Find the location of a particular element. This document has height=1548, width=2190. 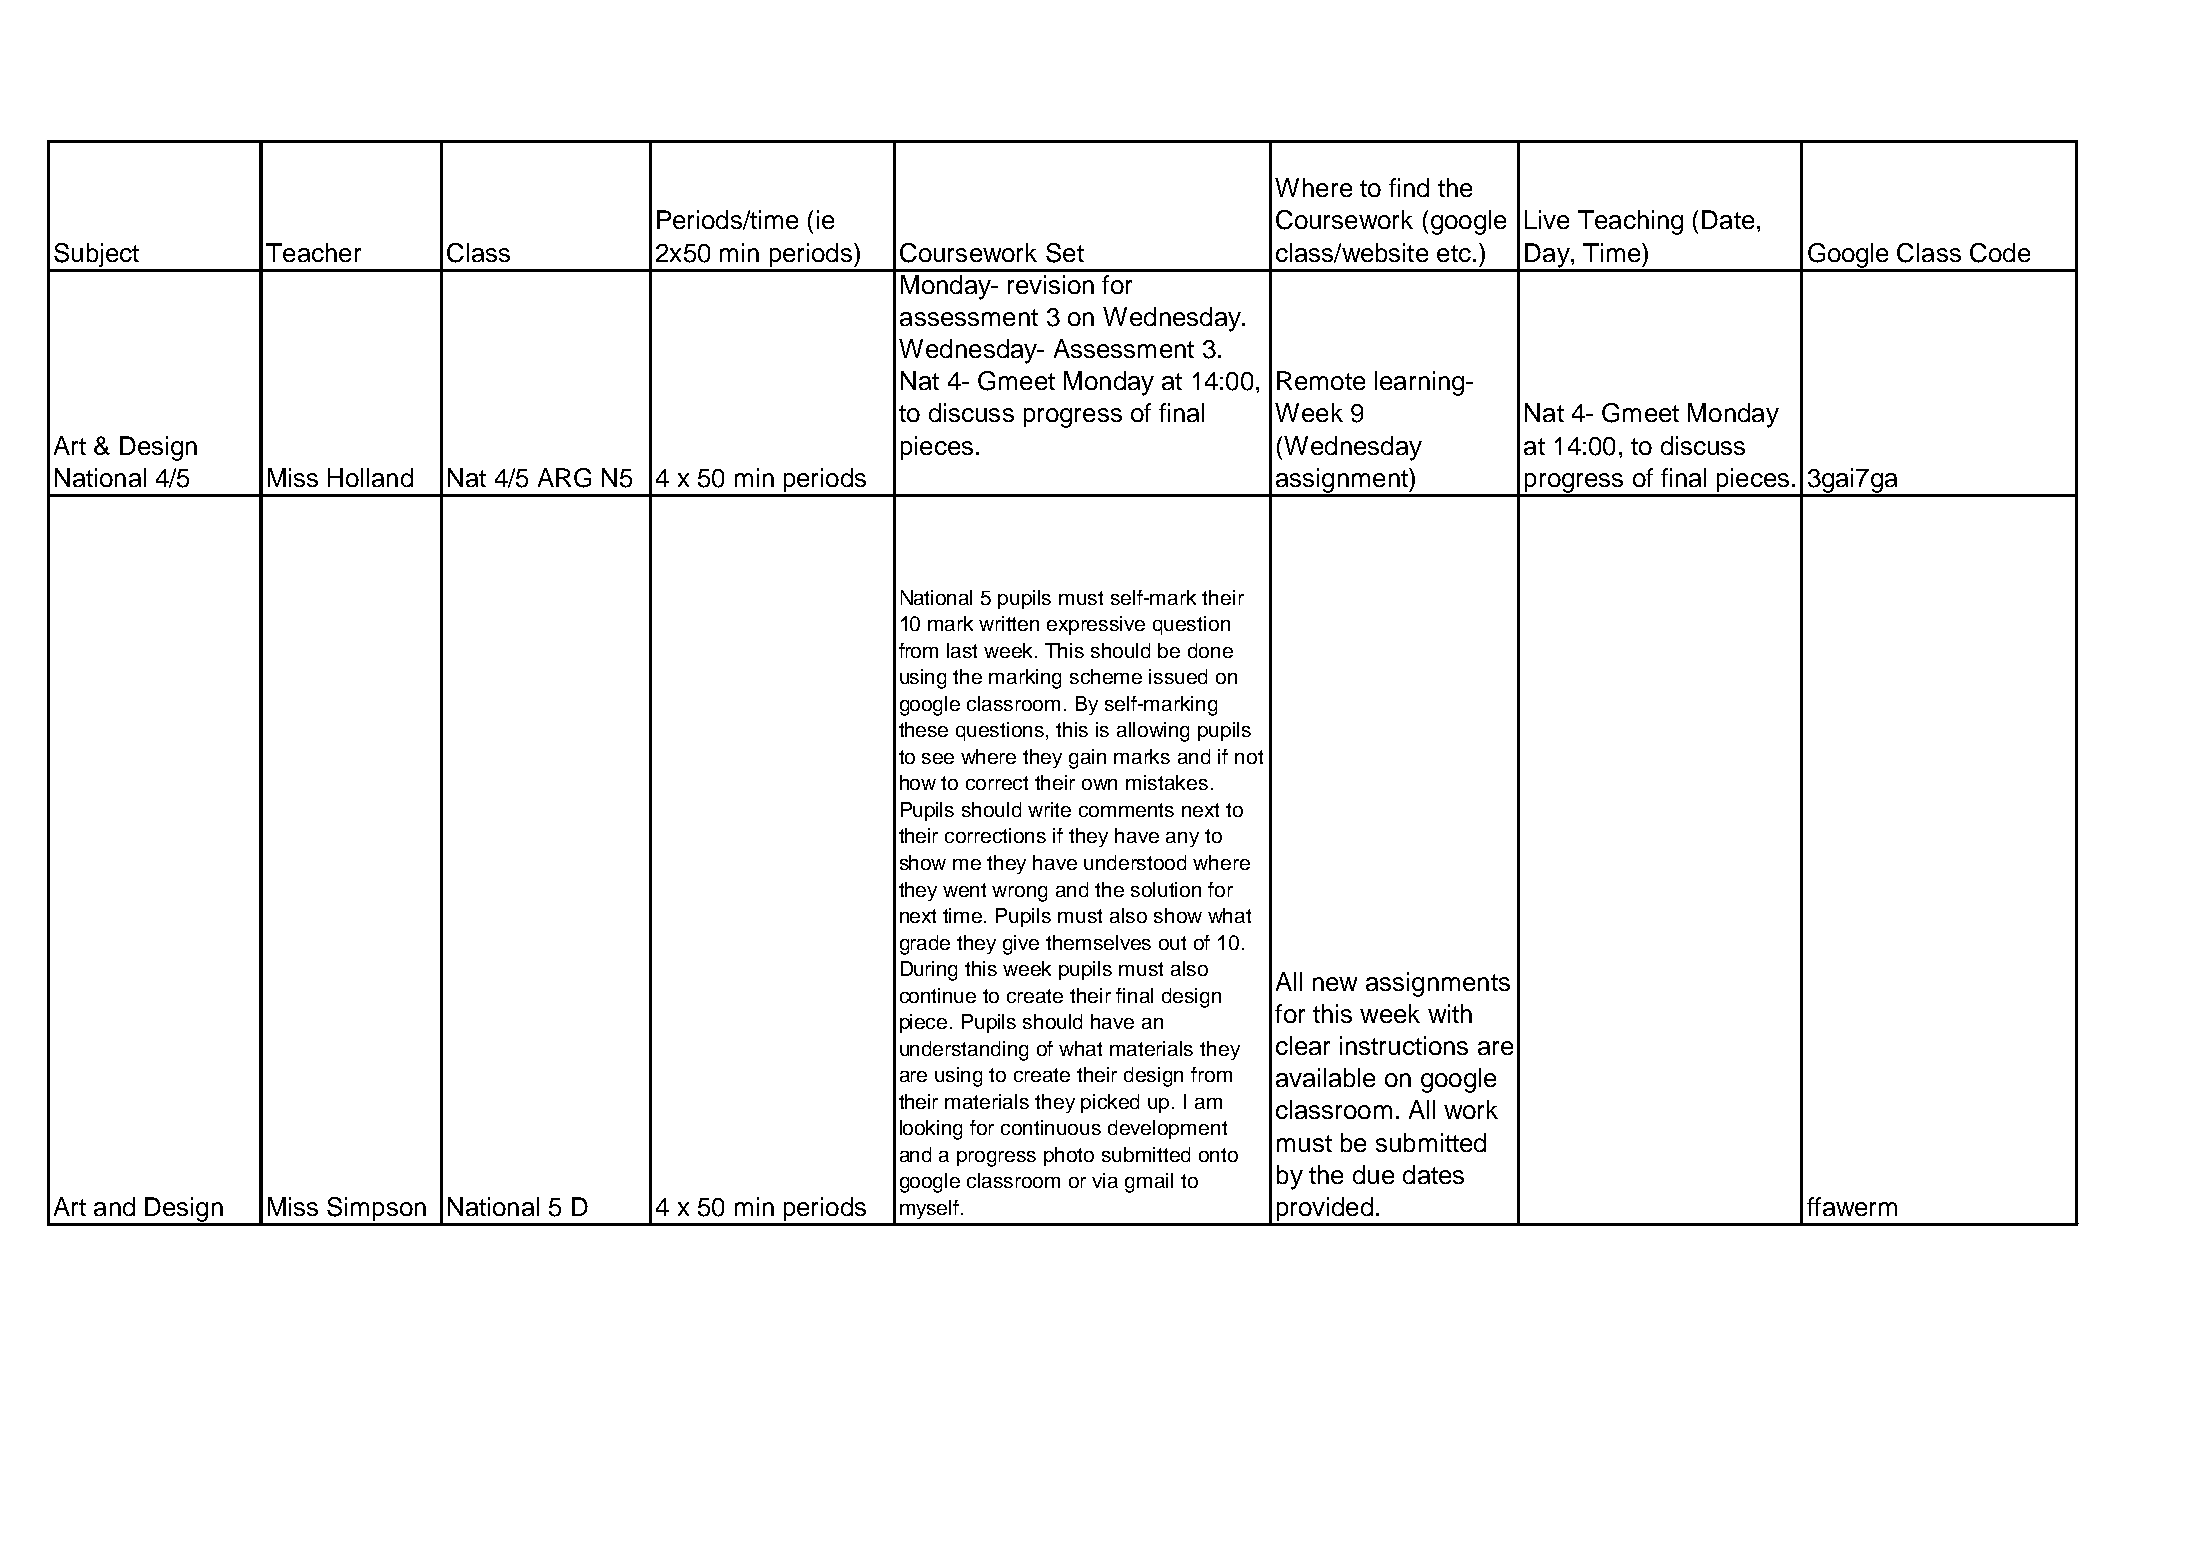

Teacher is located at coordinates (313, 252).
